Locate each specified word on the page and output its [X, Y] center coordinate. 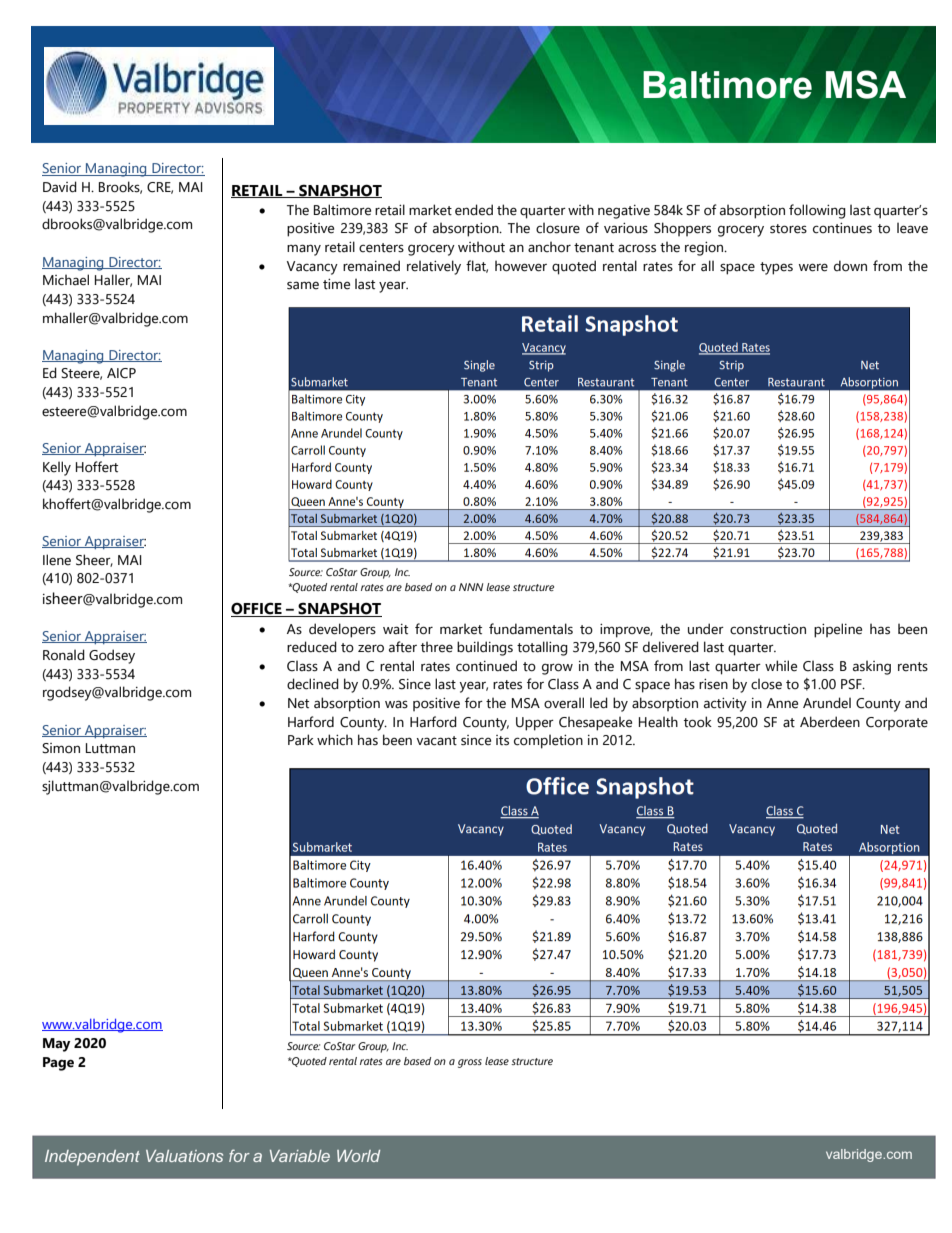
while [781, 666]
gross [470, 1063]
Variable [300, 1156]
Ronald [64, 655]
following [817, 211]
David [60, 187]
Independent [92, 1158]
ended [474, 210]
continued [486, 666]
